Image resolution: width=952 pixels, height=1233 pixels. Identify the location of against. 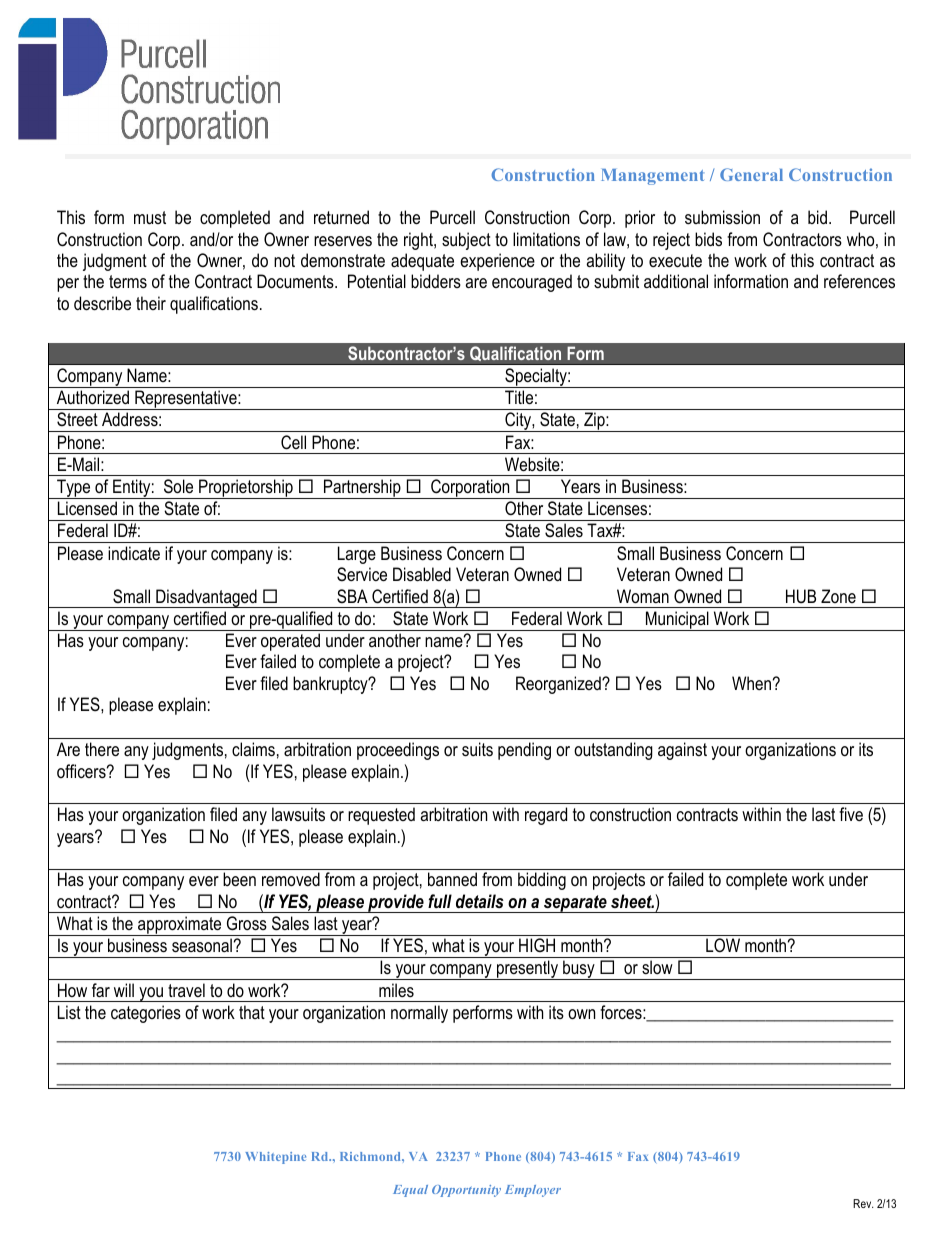
(682, 751).
